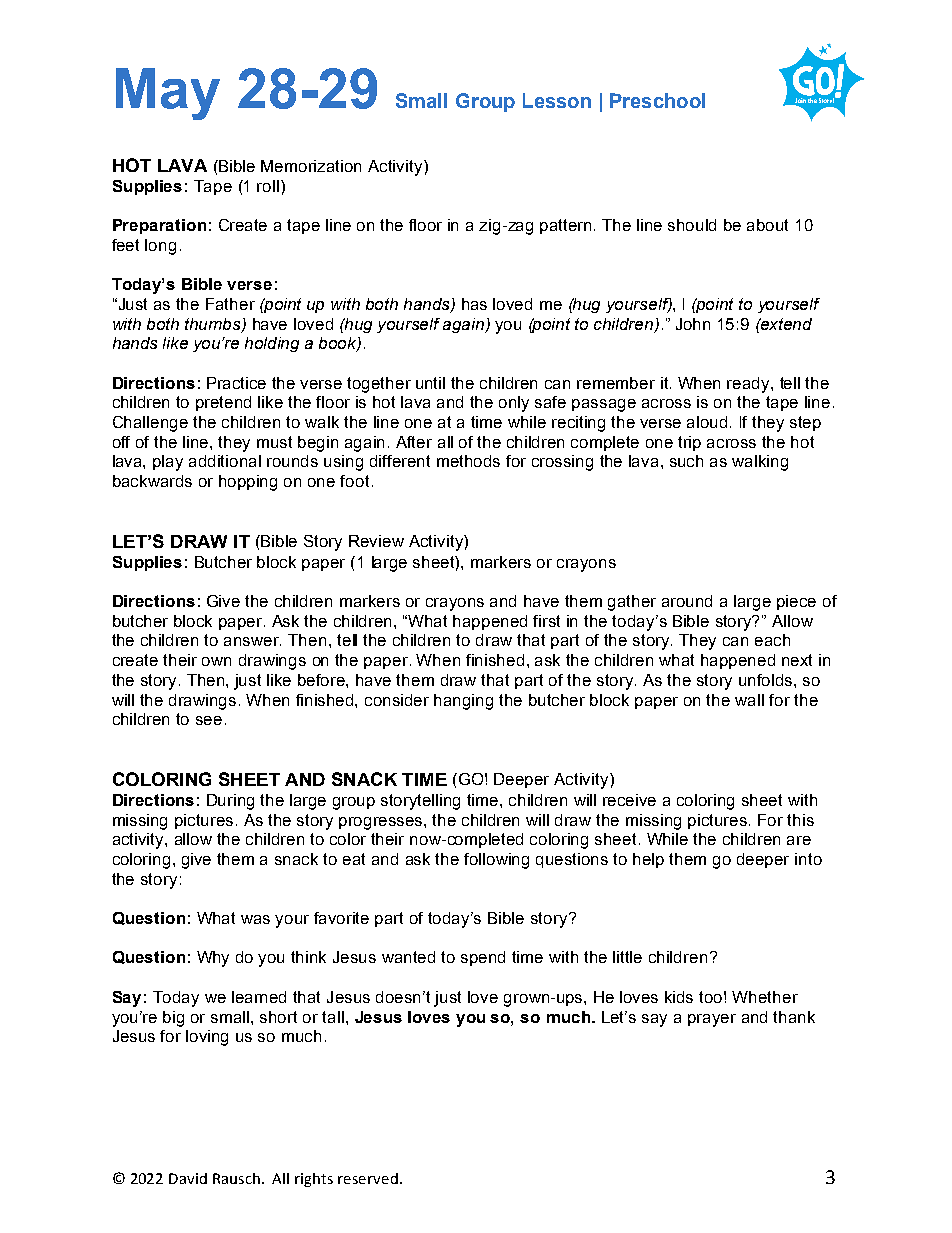  I want to click on reserved, so click(368, 1178).
